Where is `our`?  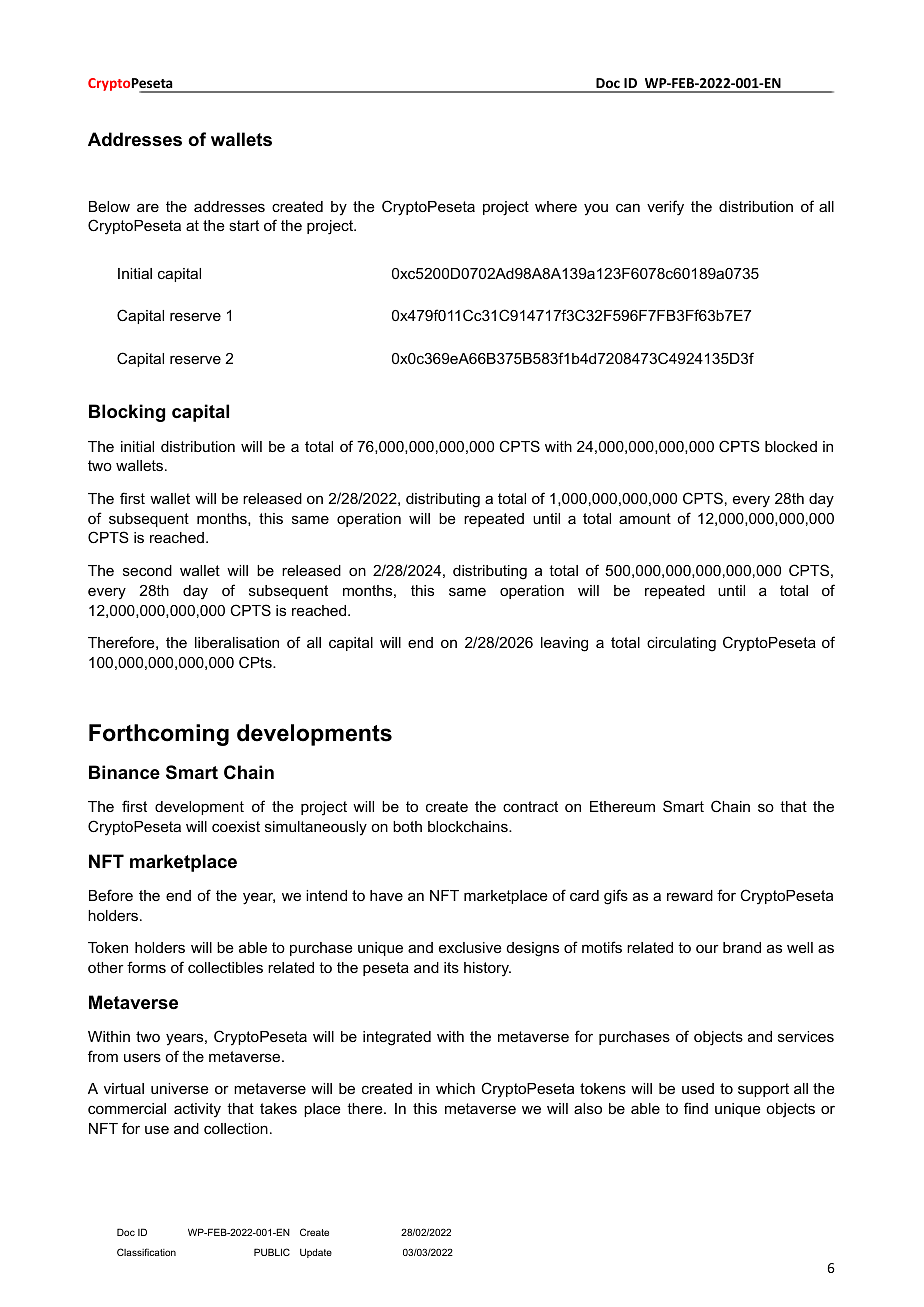 our is located at coordinates (707, 949).
